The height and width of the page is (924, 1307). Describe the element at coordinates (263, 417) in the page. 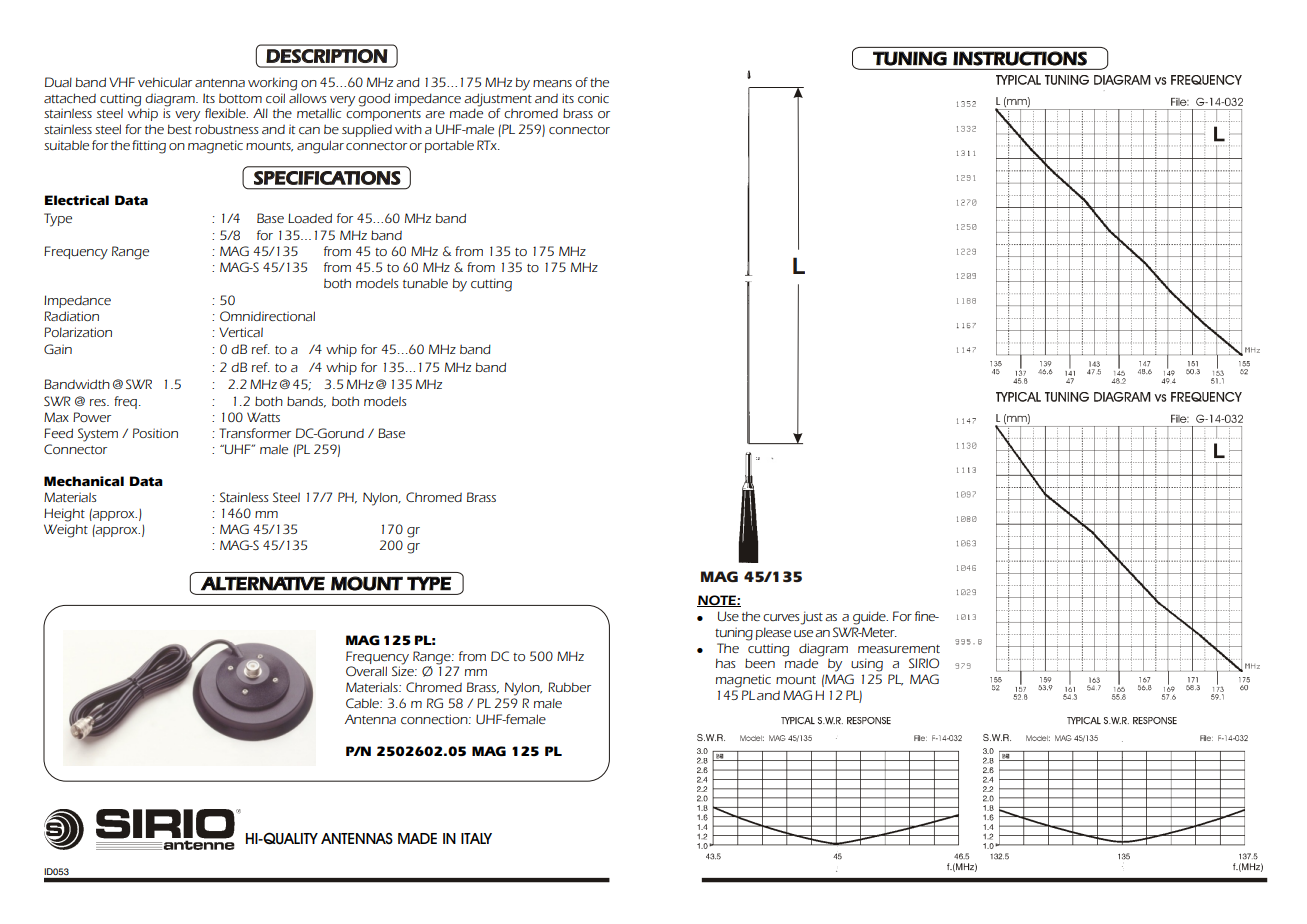

I see `Watts` at that location.
